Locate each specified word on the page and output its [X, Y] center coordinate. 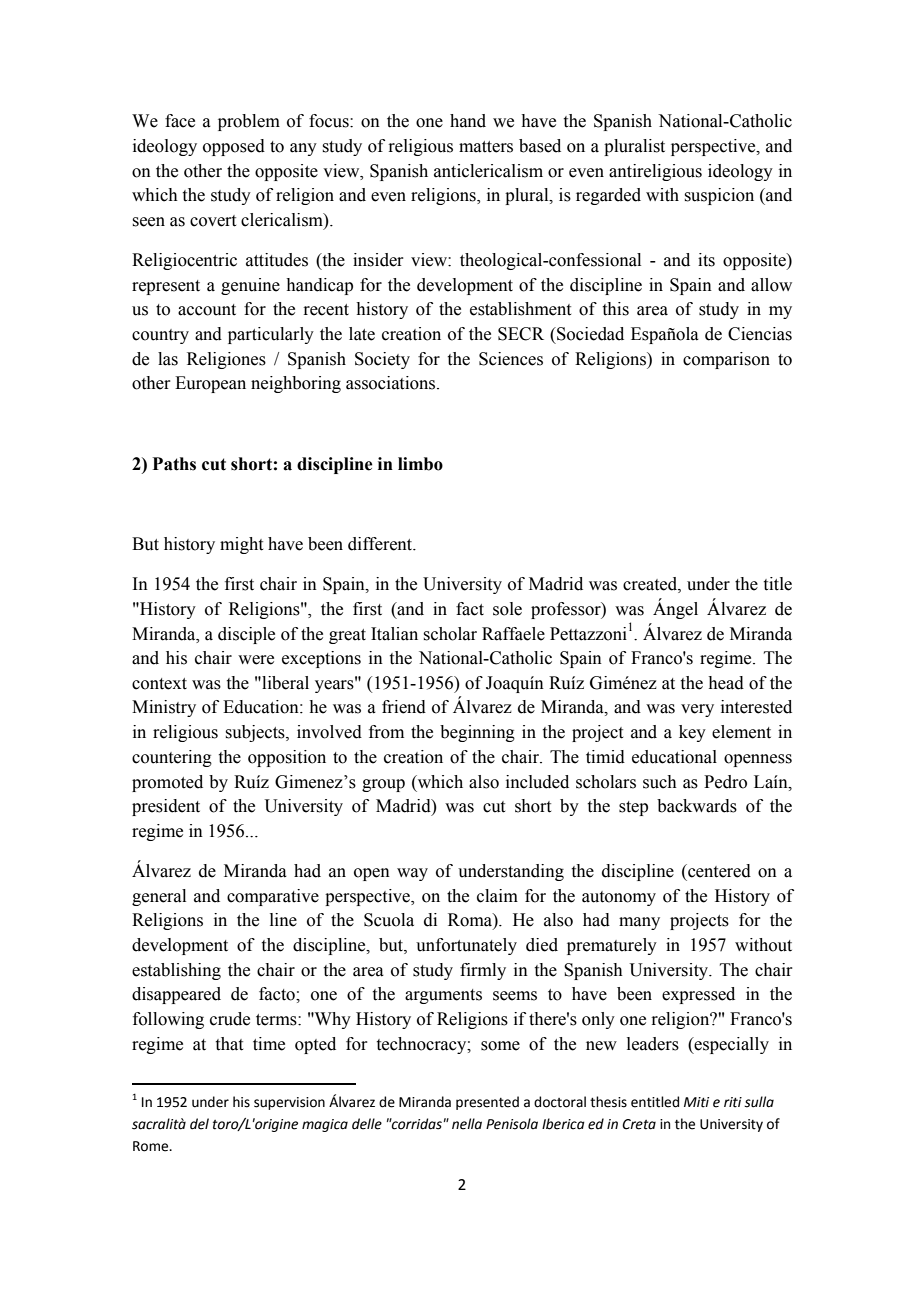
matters [486, 147]
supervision [289, 1103]
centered [718, 871]
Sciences [511, 359]
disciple [246, 635]
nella [467, 1124]
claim [497, 896]
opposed [234, 147]
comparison [726, 360]
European [210, 384]
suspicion [719, 196]
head [726, 683]
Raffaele [513, 634]
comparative [273, 897]
